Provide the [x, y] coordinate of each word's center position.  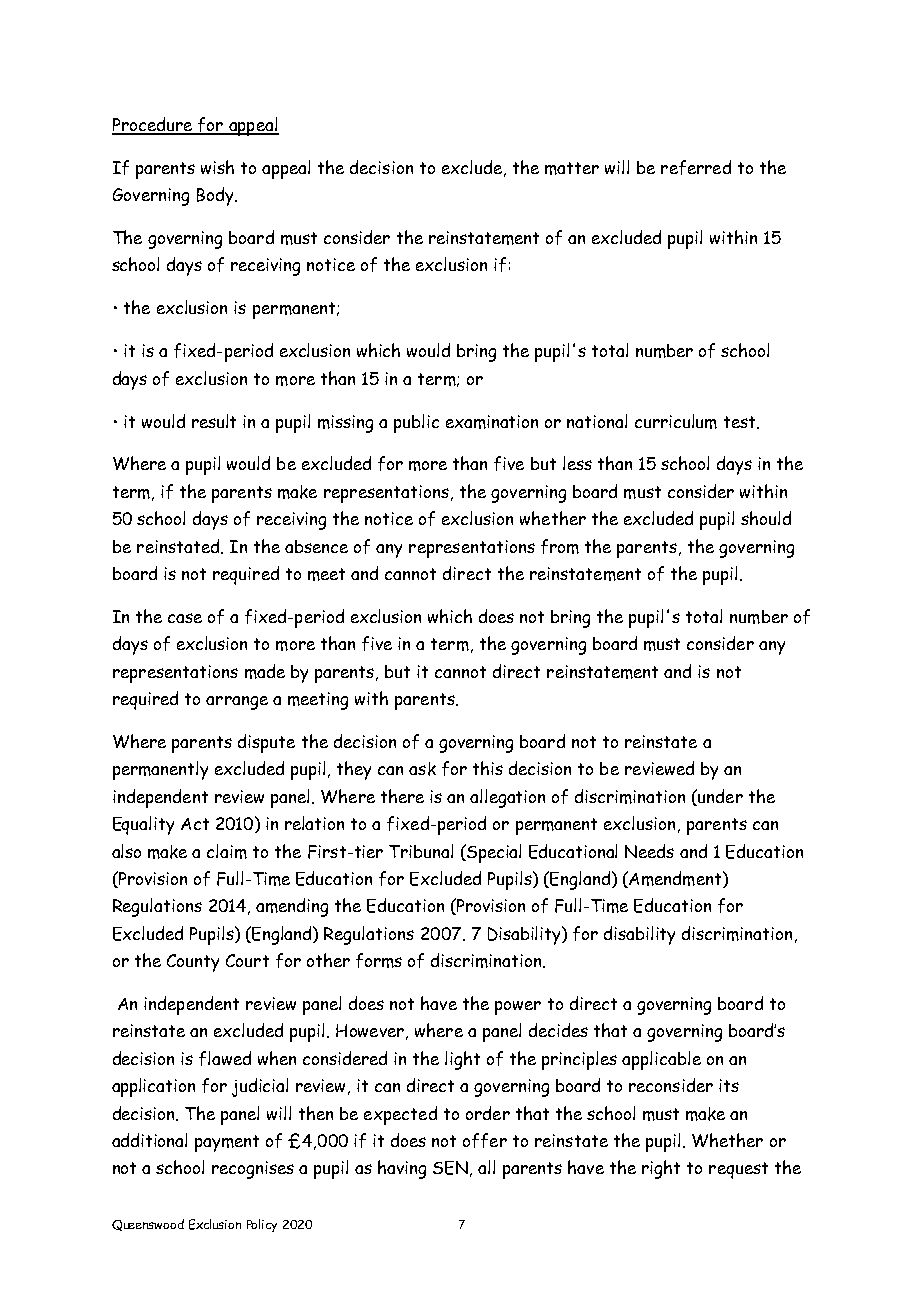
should [766, 518]
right [661, 1169]
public [416, 423]
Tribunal [421, 851]
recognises [253, 1170]
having [402, 1169]
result [214, 421]
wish [217, 167]
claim [227, 851]
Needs [649, 851]
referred [696, 167]
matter [572, 168]
